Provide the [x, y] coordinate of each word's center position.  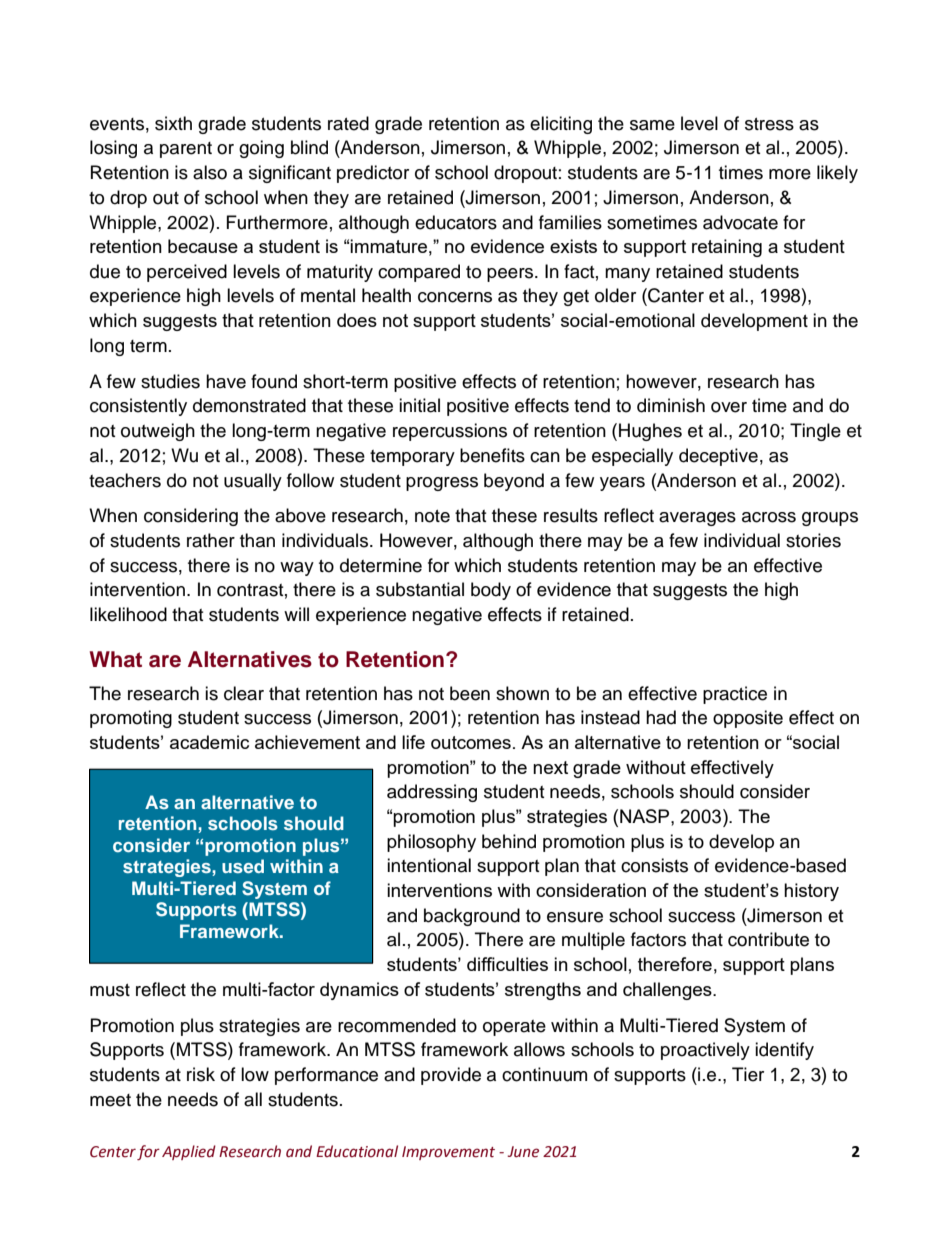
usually [253, 482]
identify [784, 1051]
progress [442, 484]
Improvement [448, 1153]
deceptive [718, 457]
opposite [748, 719]
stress [769, 124]
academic [209, 742]
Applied [189, 1152]
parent [186, 150]
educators [456, 222]
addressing [432, 793]
